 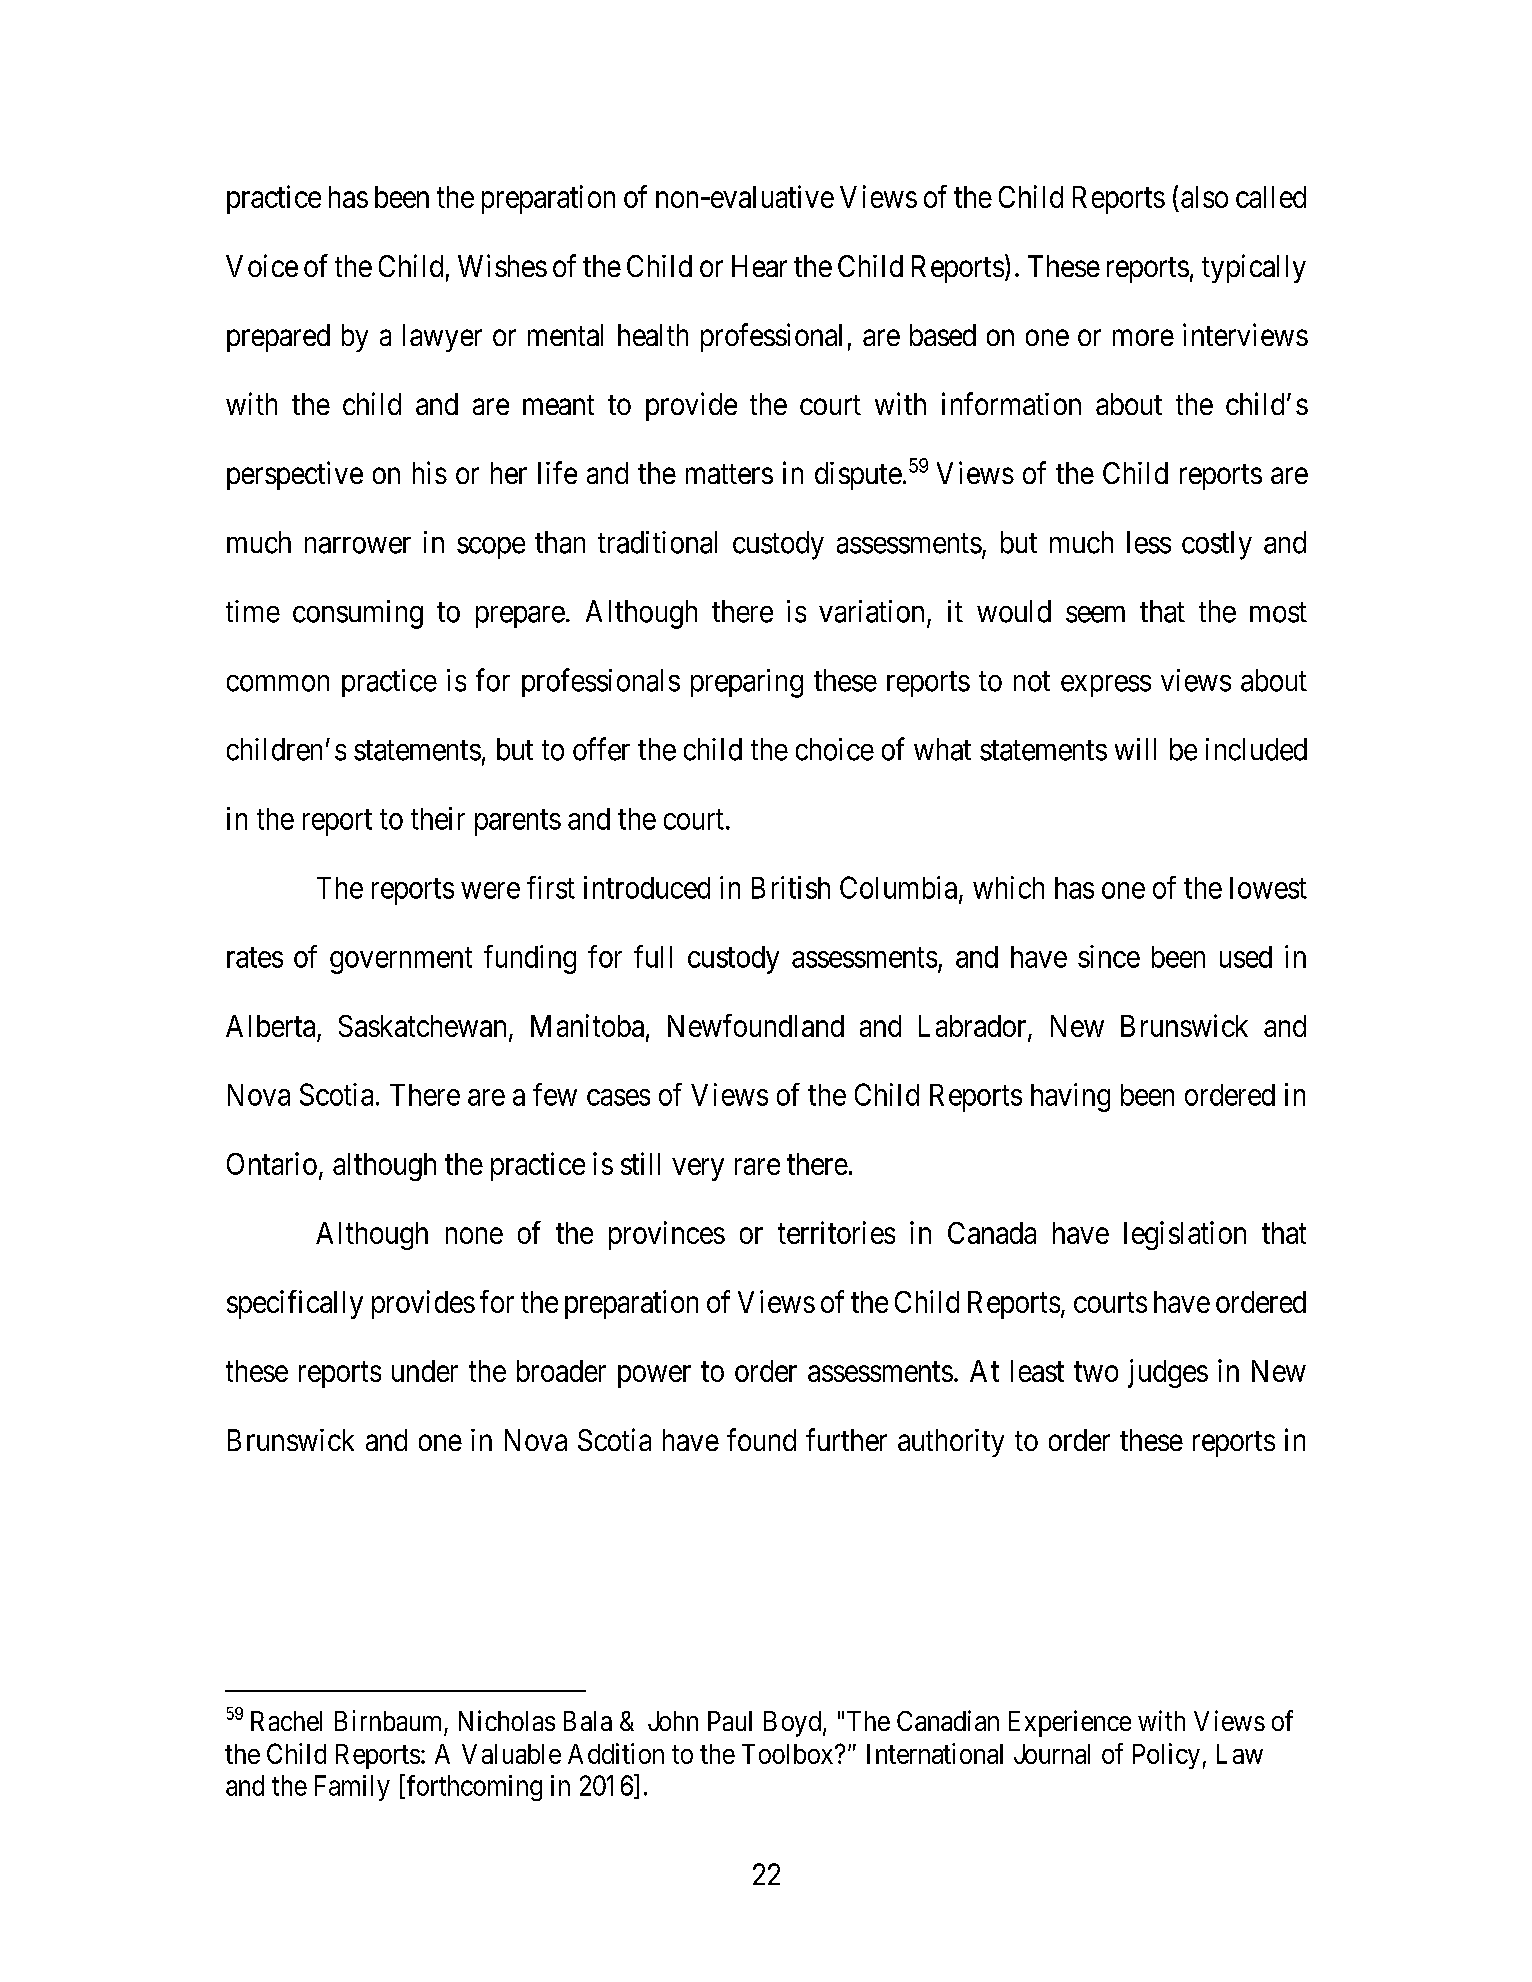 What do you see at coordinates (759, 266) in the image?
I see `Hear` at bounding box center [759, 266].
